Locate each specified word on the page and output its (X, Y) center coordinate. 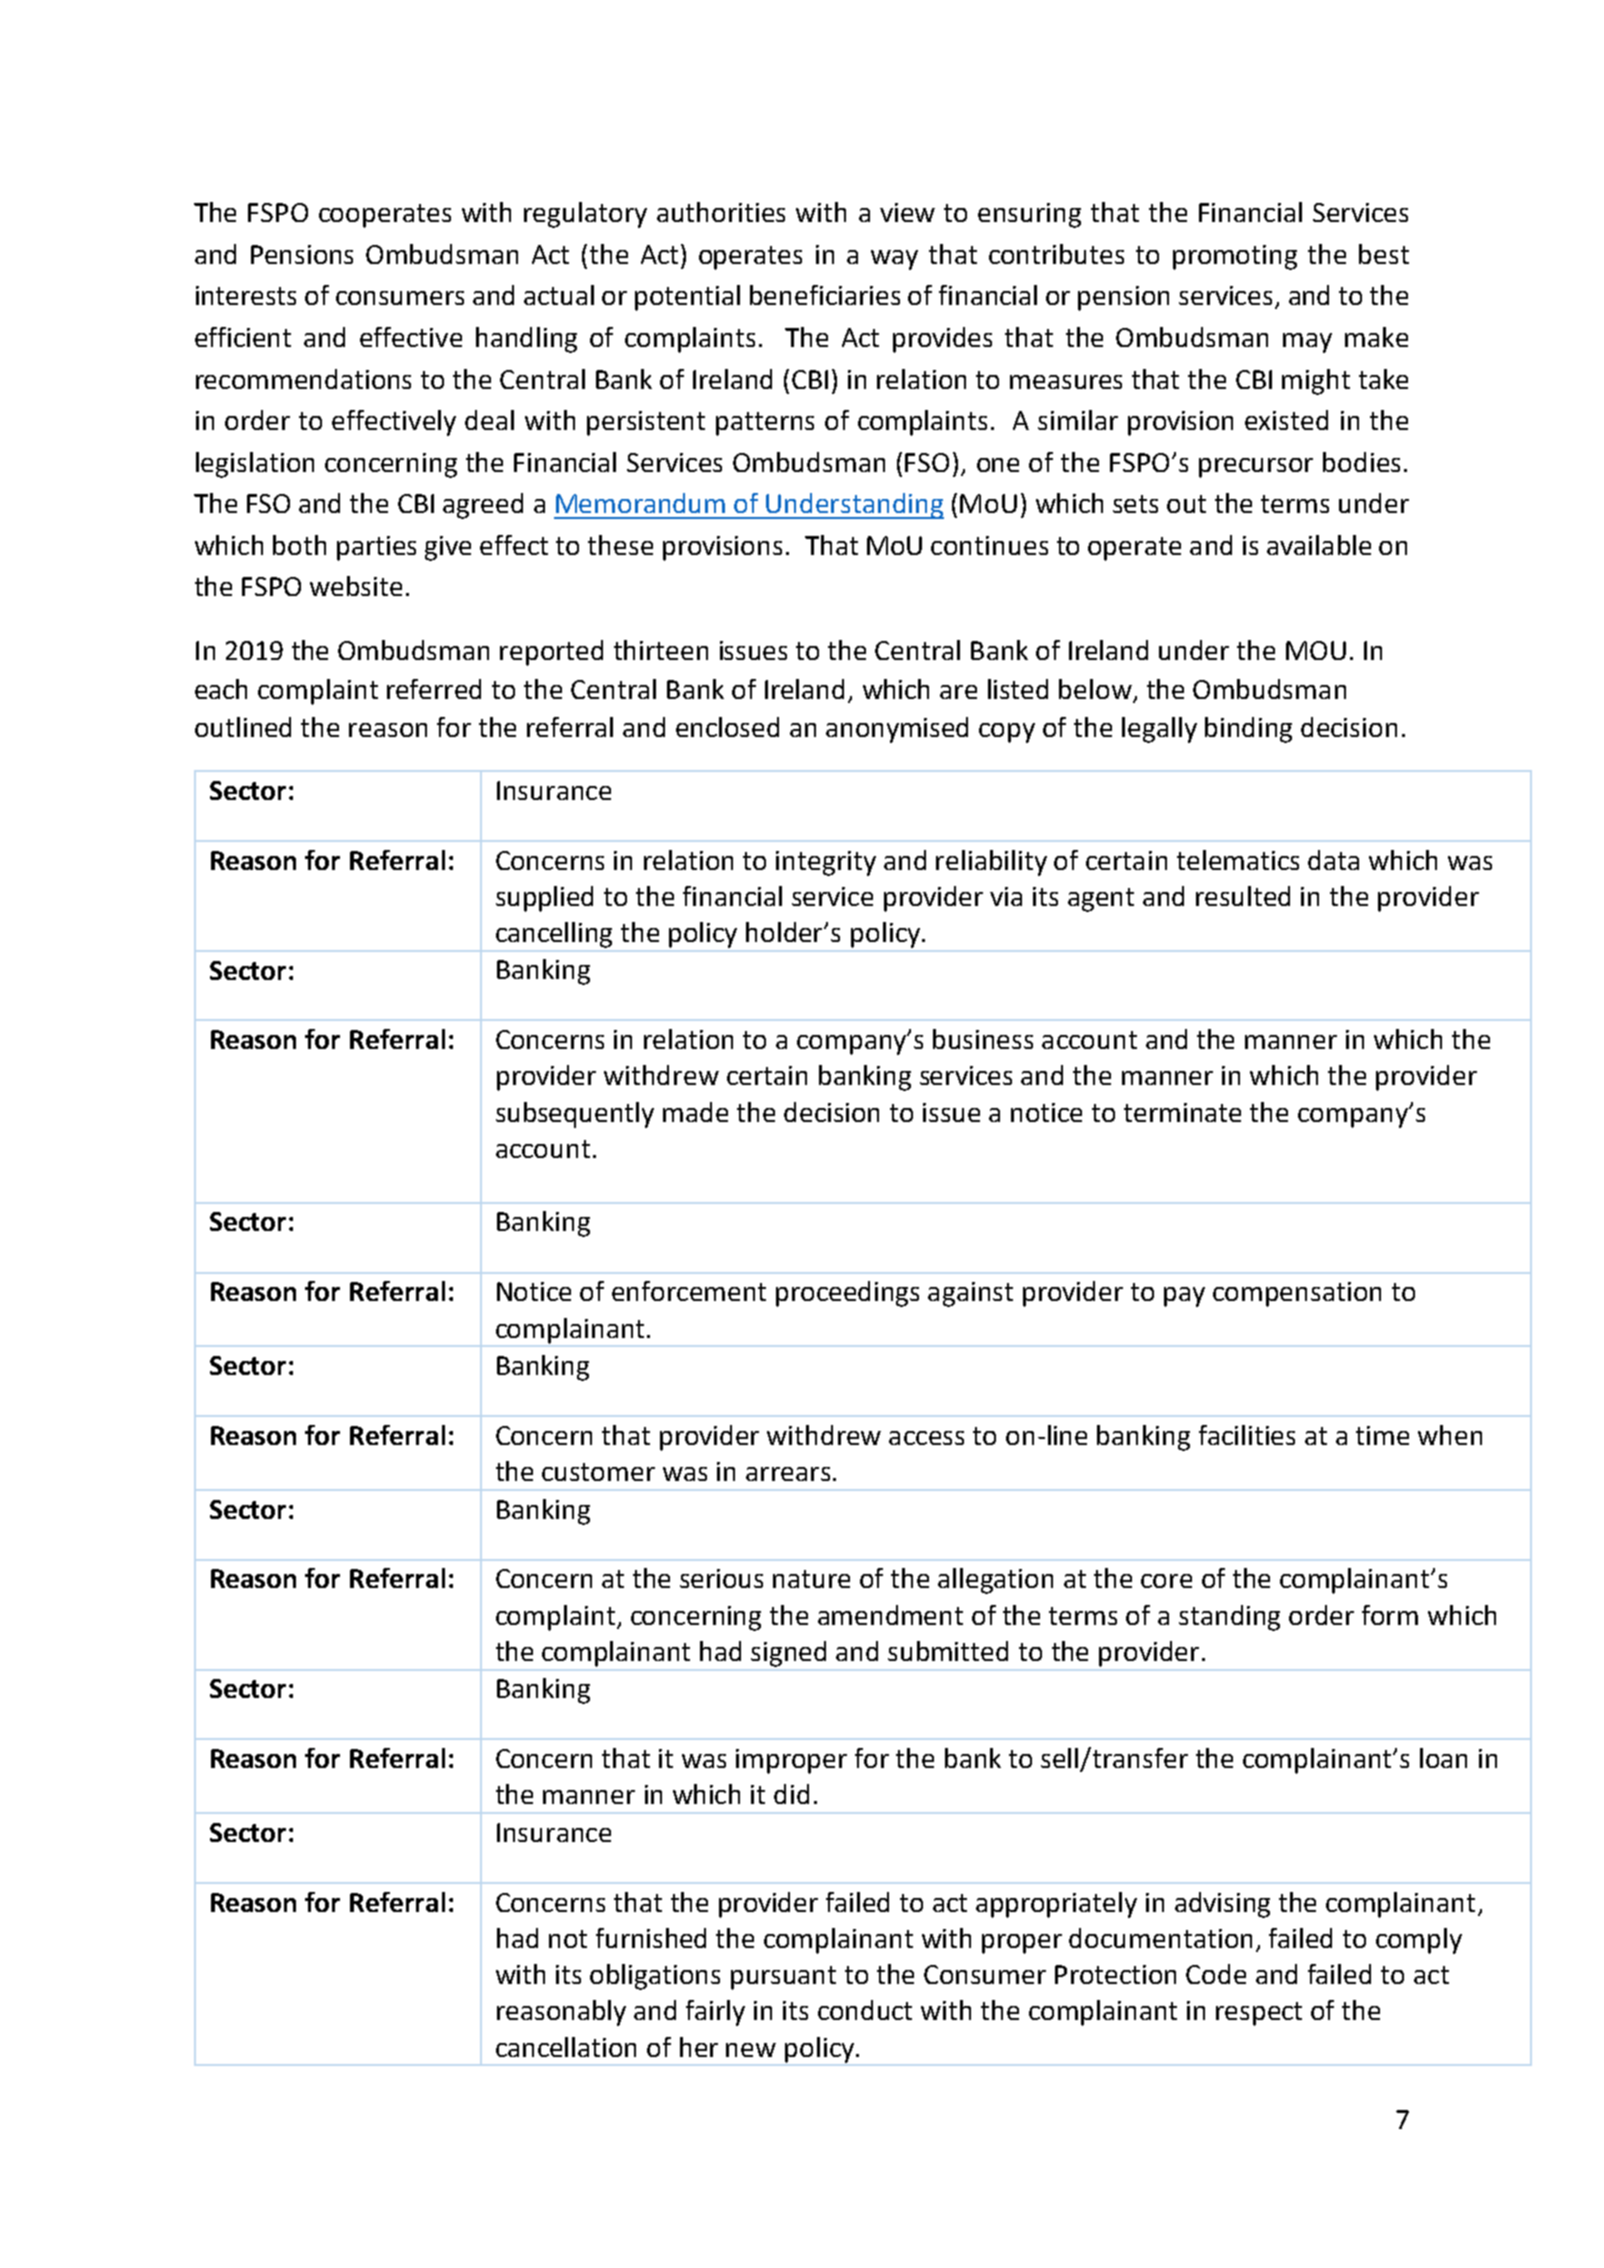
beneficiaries (825, 295)
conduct (865, 2010)
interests (246, 295)
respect (1259, 2014)
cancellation (566, 2047)
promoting (1235, 257)
